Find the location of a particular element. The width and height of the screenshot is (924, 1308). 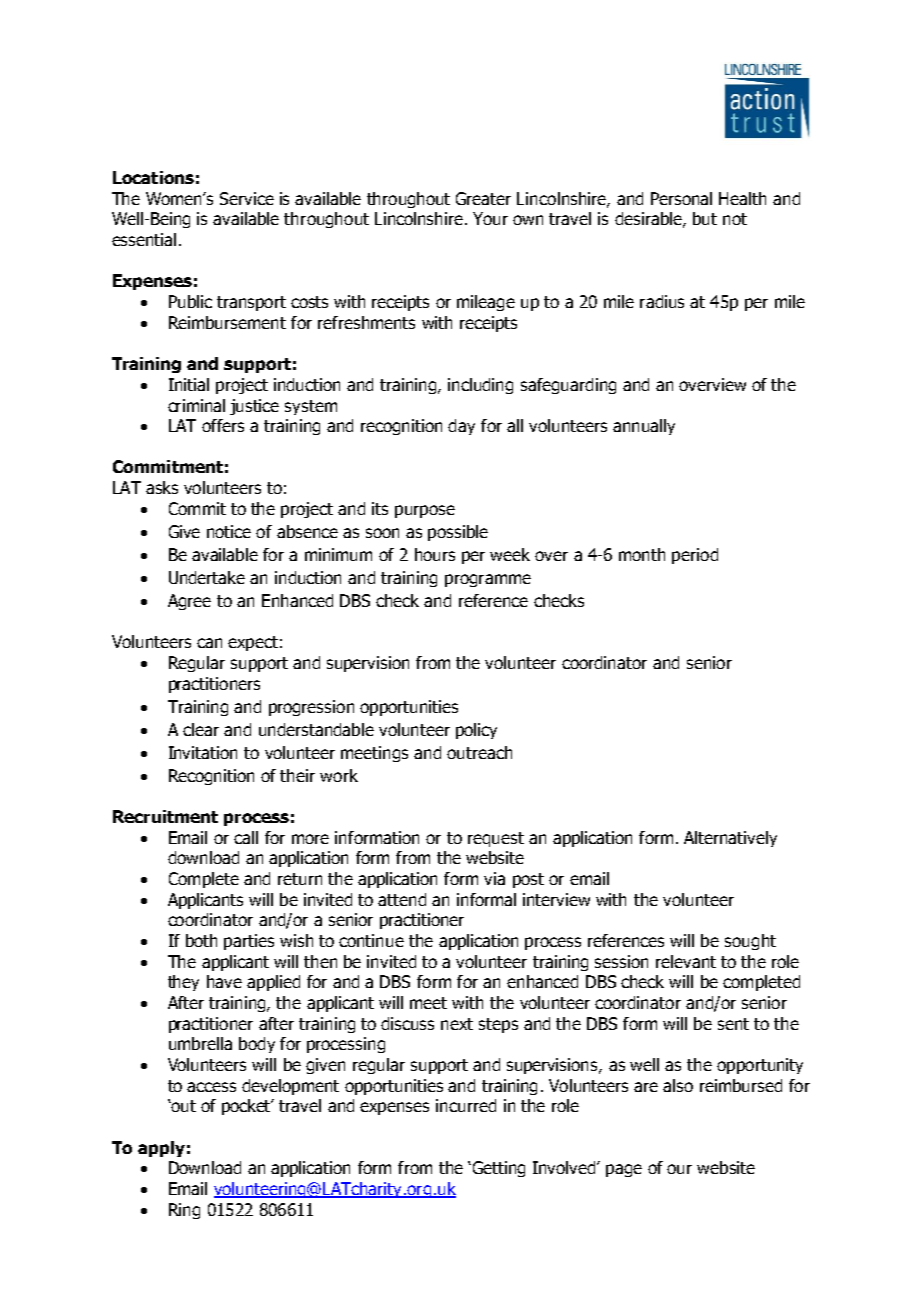

Service is located at coordinates (247, 198).
